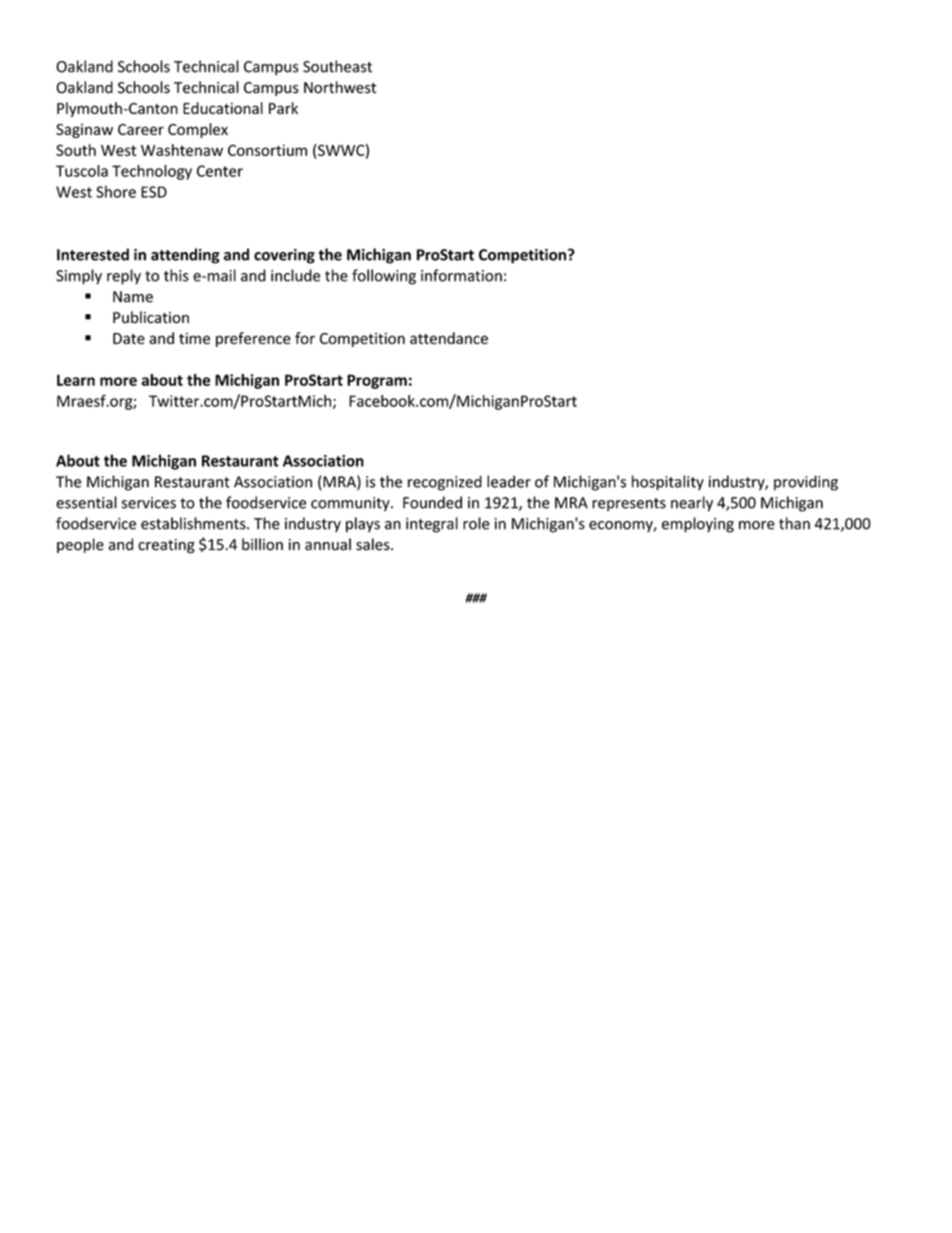  Describe the element at coordinates (176, 275) in the screenshot. I see `this` at that location.
